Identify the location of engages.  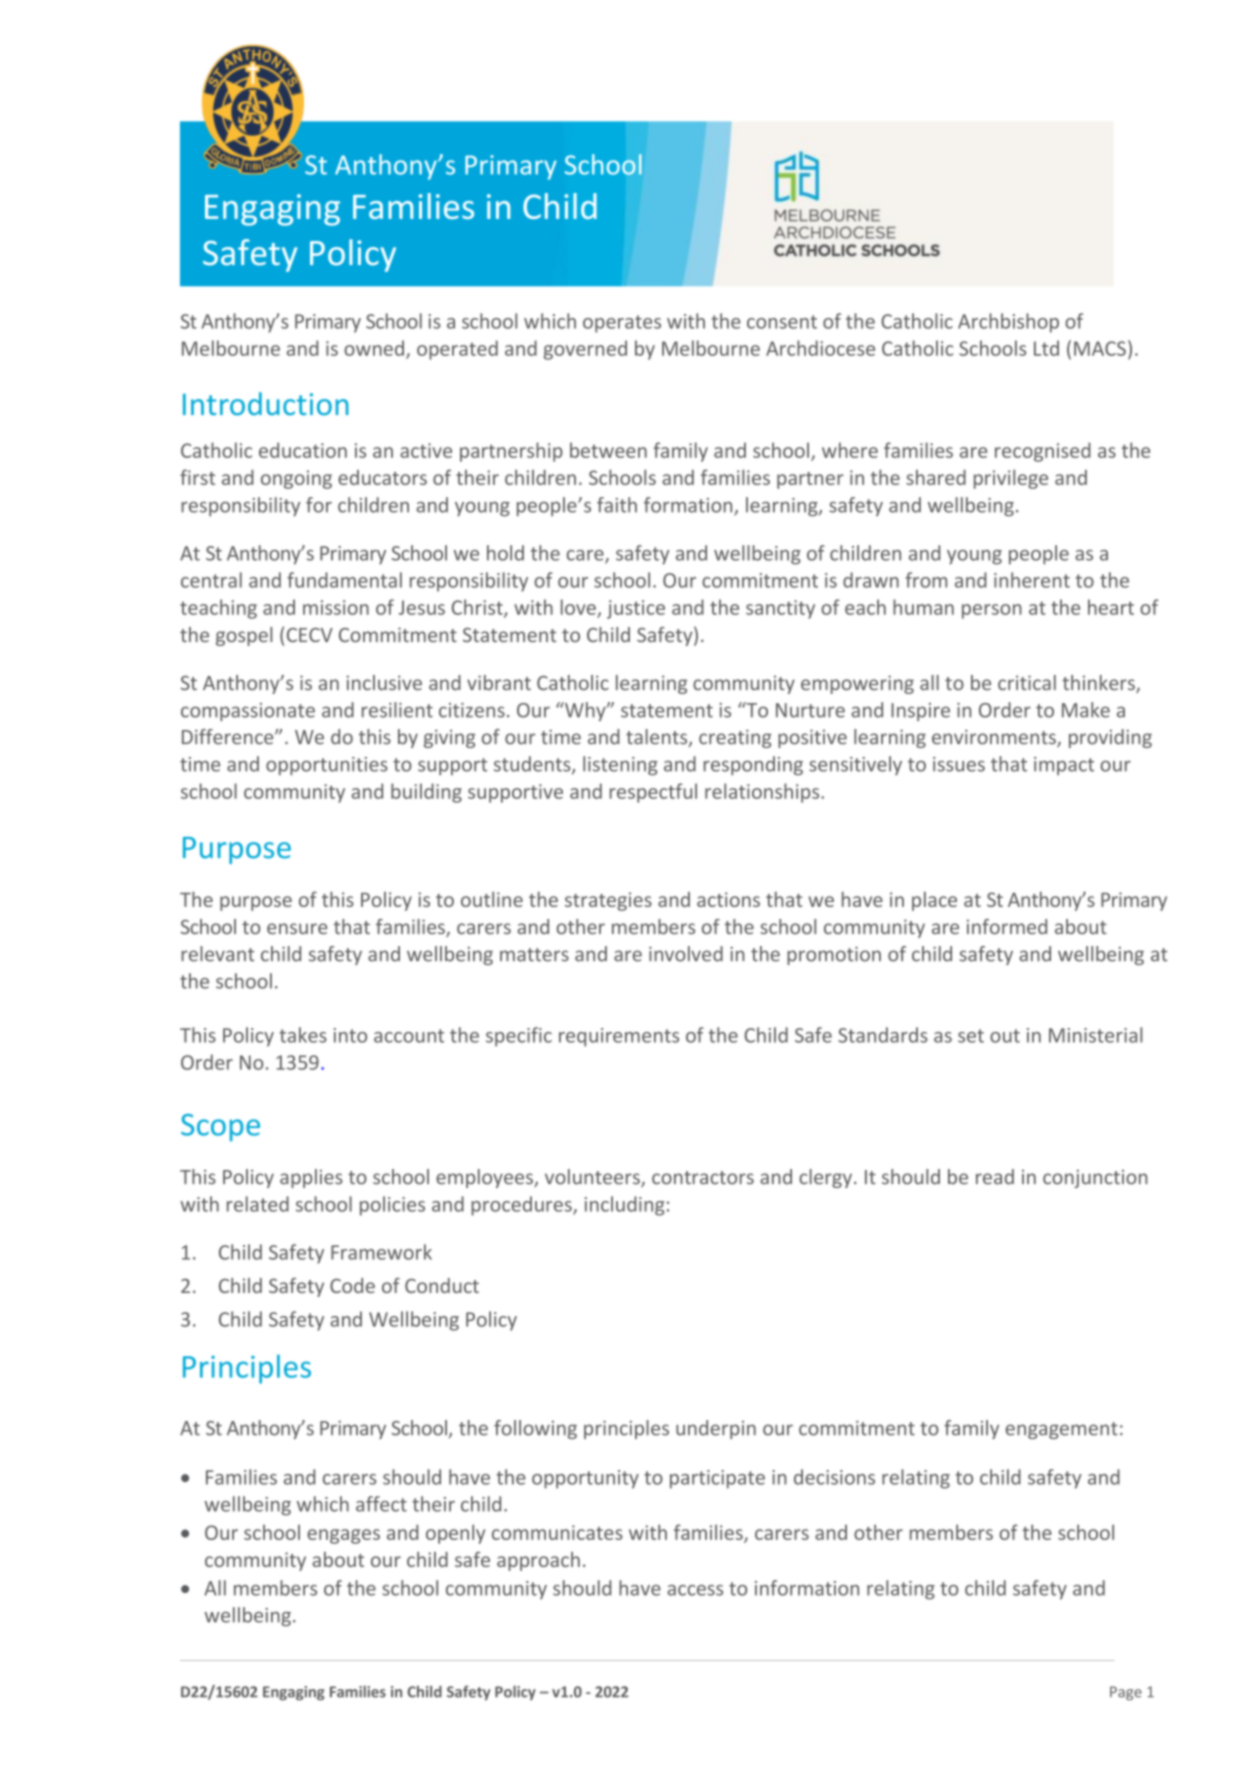
(343, 1536).
